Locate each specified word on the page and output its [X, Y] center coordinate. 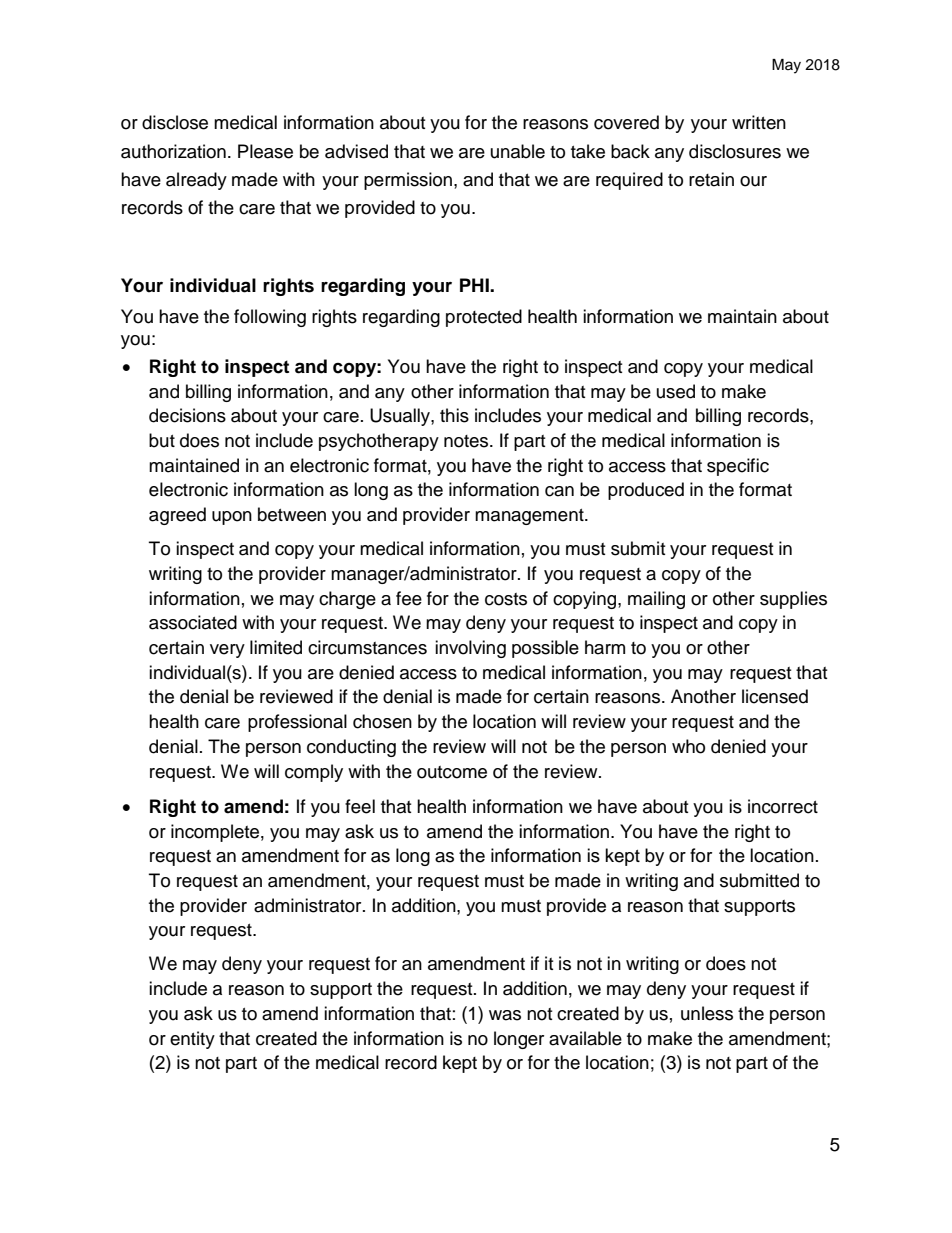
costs [506, 599]
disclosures [735, 151]
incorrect [783, 806]
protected [484, 318]
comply [314, 773]
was [505, 1015]
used [676, 391]
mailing [656, 600]
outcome [452, 772]
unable [518, 151]
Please [265, 151]
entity [192, 1040]
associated [193, 622]
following [270, 318]
